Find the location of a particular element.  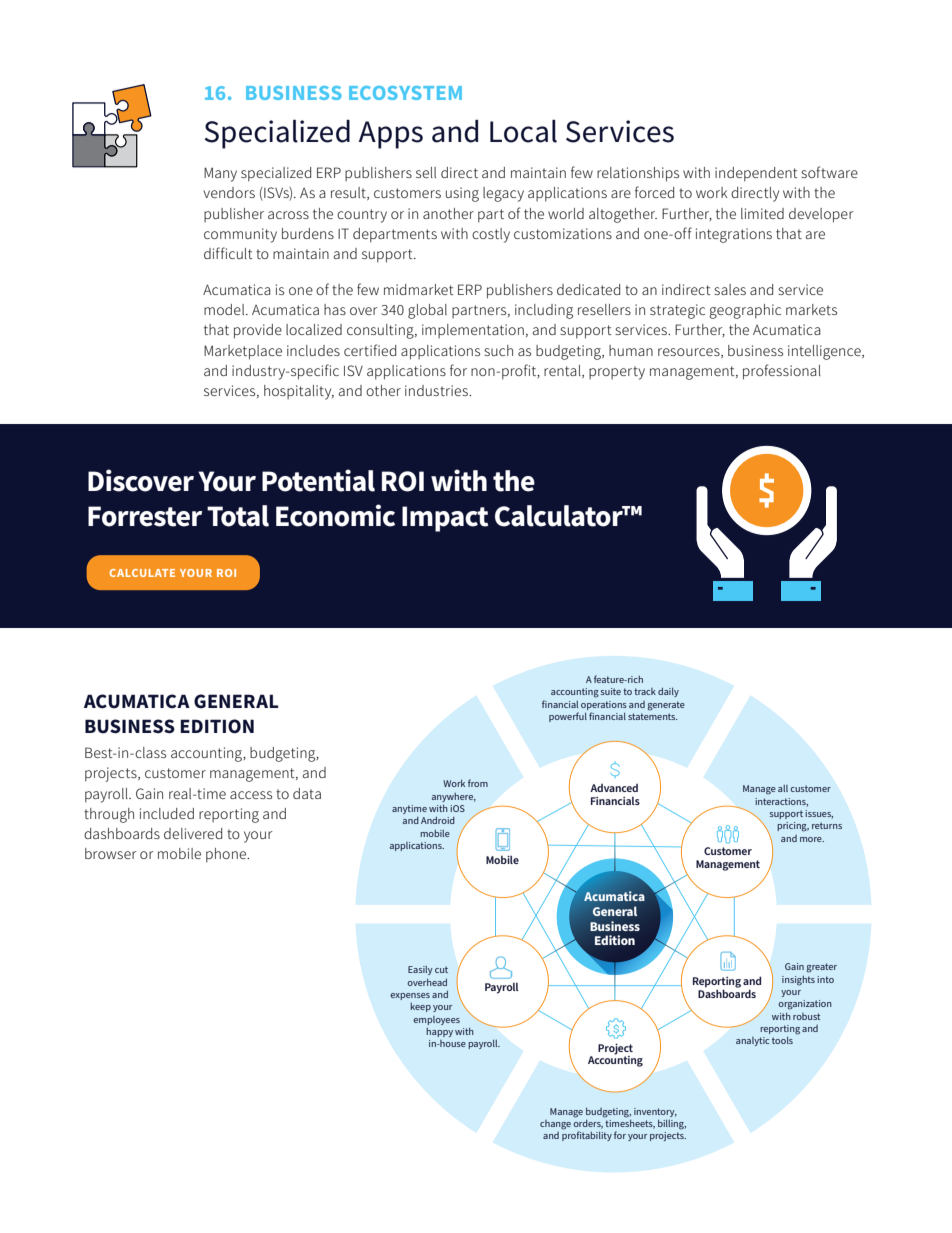

expenses is located at coordinates (410, 996).
